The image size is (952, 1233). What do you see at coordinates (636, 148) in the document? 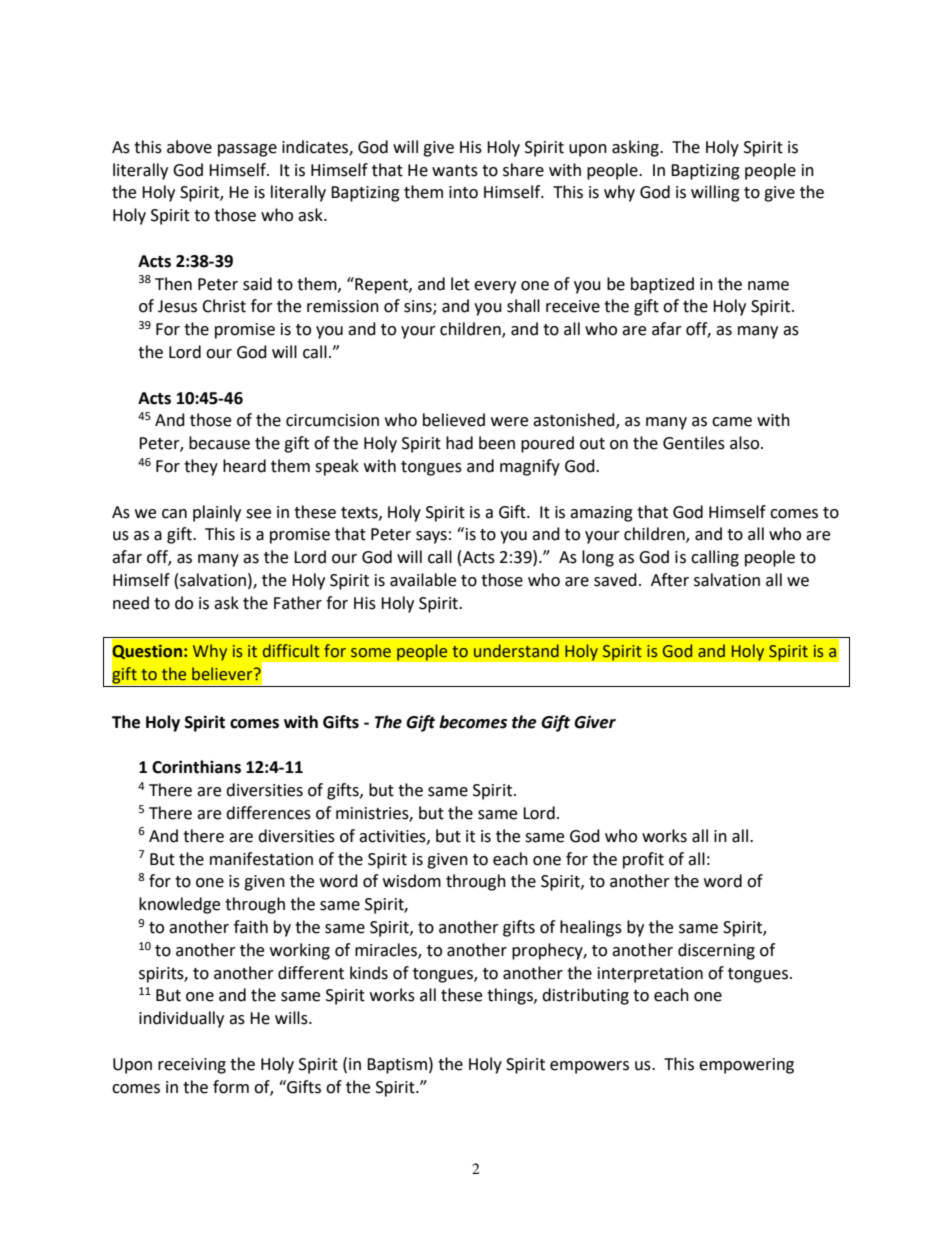
I see `asking` at bounding box center [636, 148].
